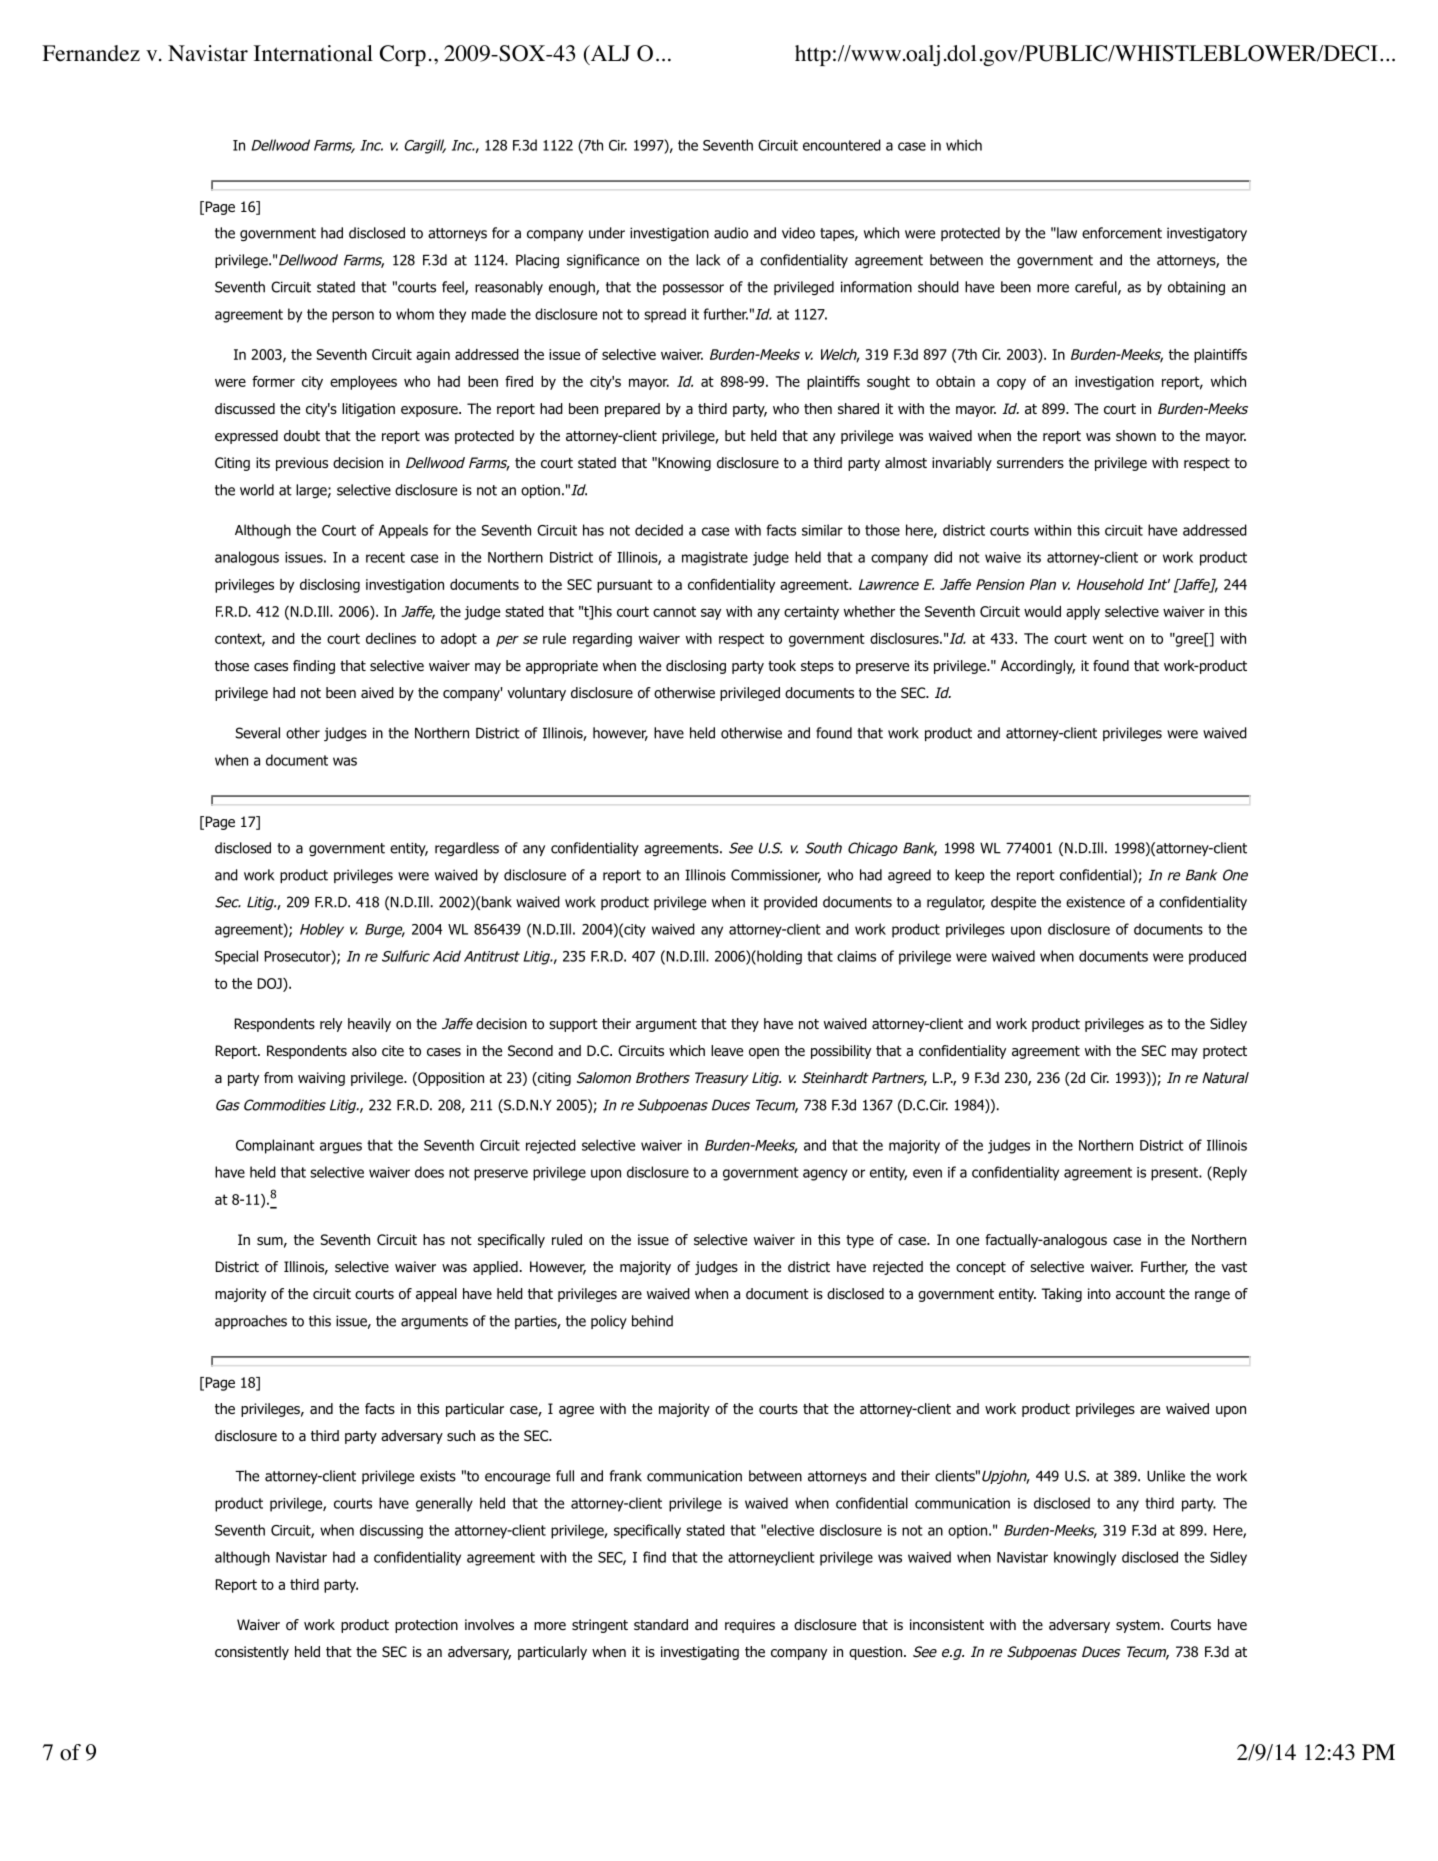 The width and height of the document is (1438, 1861). I want to click on leave, so click(727, 1051).
